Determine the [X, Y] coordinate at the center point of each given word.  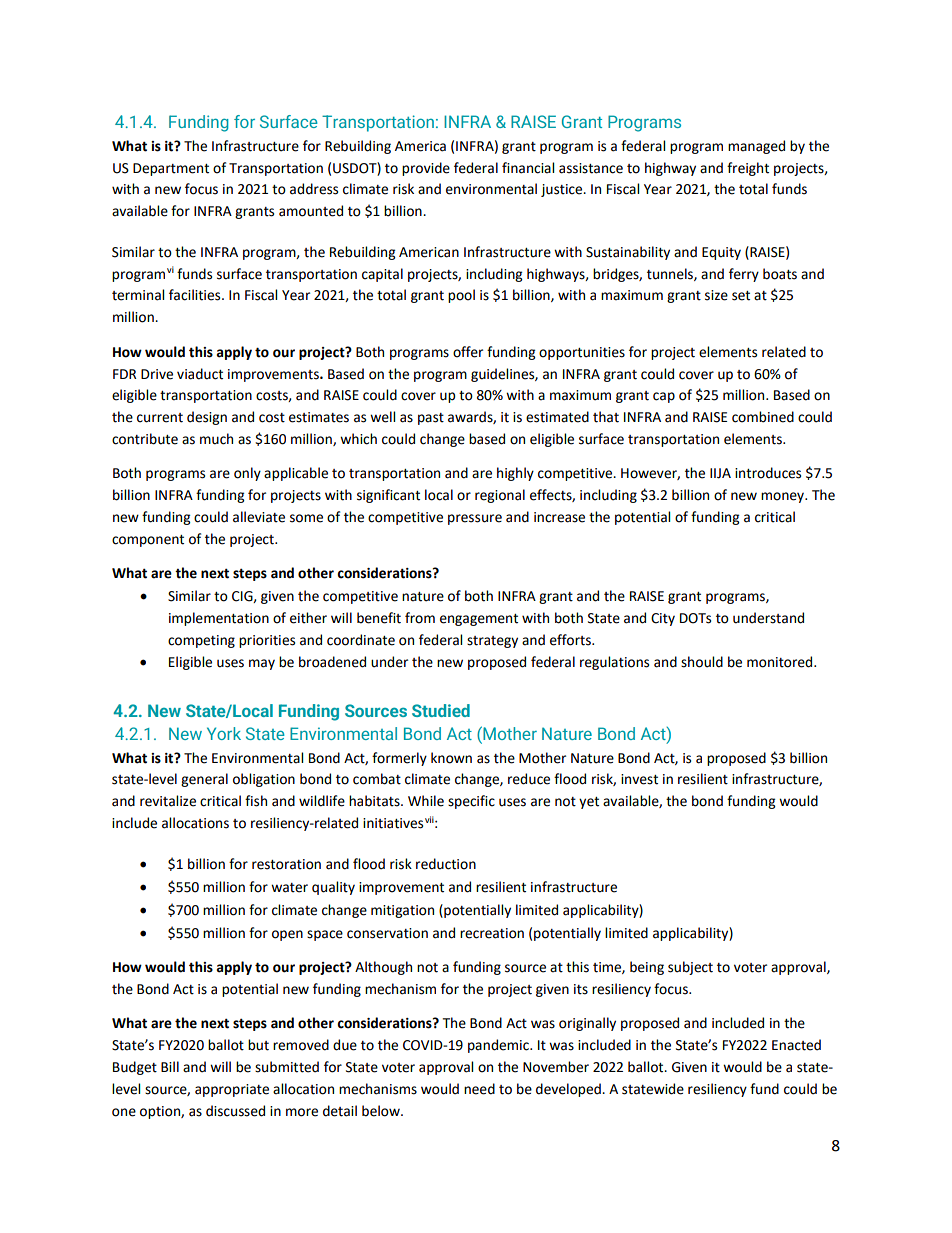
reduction [446, 864]
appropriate [232, 1090]
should [702, 662]
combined [763, 417]
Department [171, 169]
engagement [479, 620]
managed [756, 147]
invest [639, 779]
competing [201, 641]
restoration [286, 864]
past [431, 419]
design [207, 418]
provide [426, 169]
